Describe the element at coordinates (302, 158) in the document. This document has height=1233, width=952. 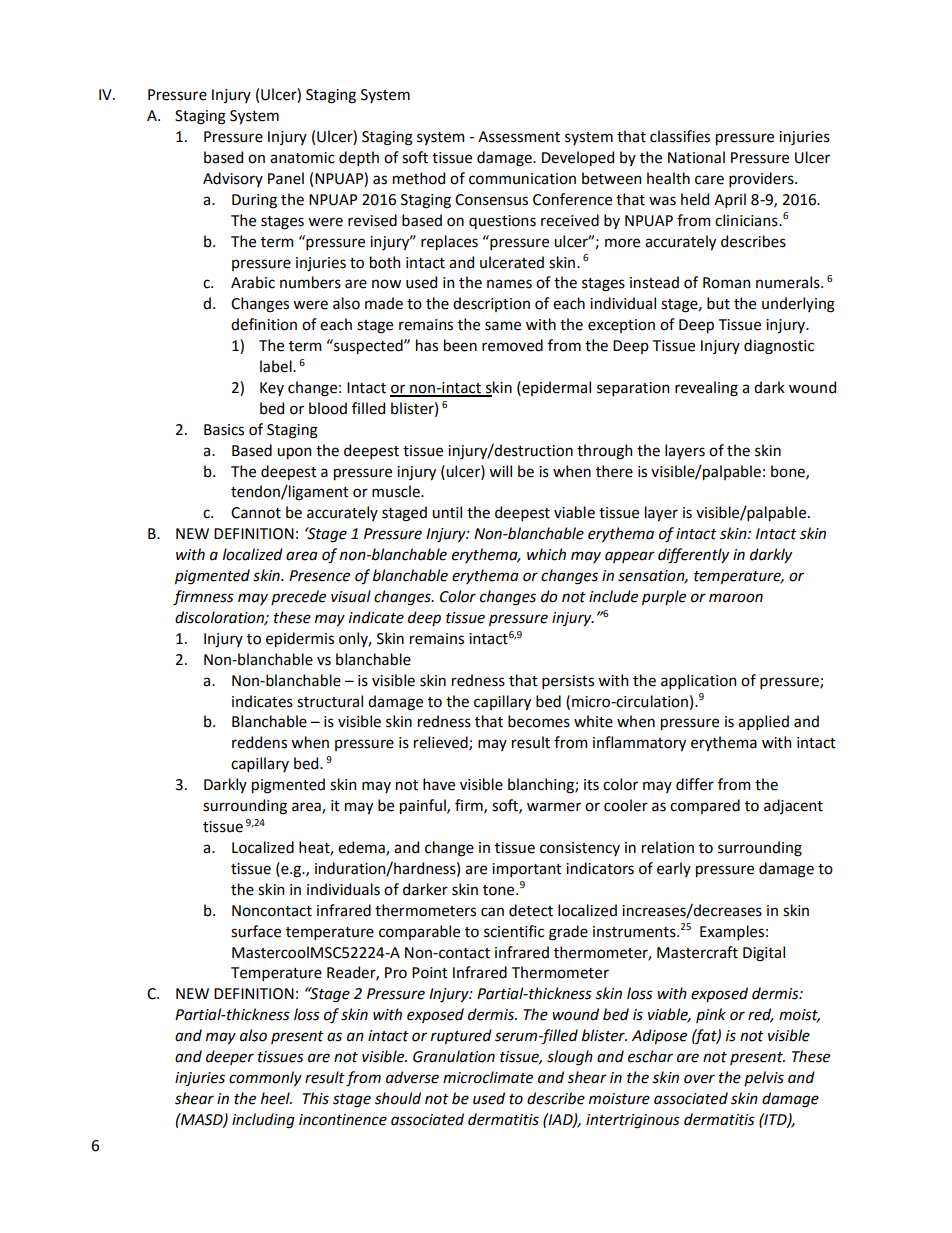
I see `anatomic` at that location.
